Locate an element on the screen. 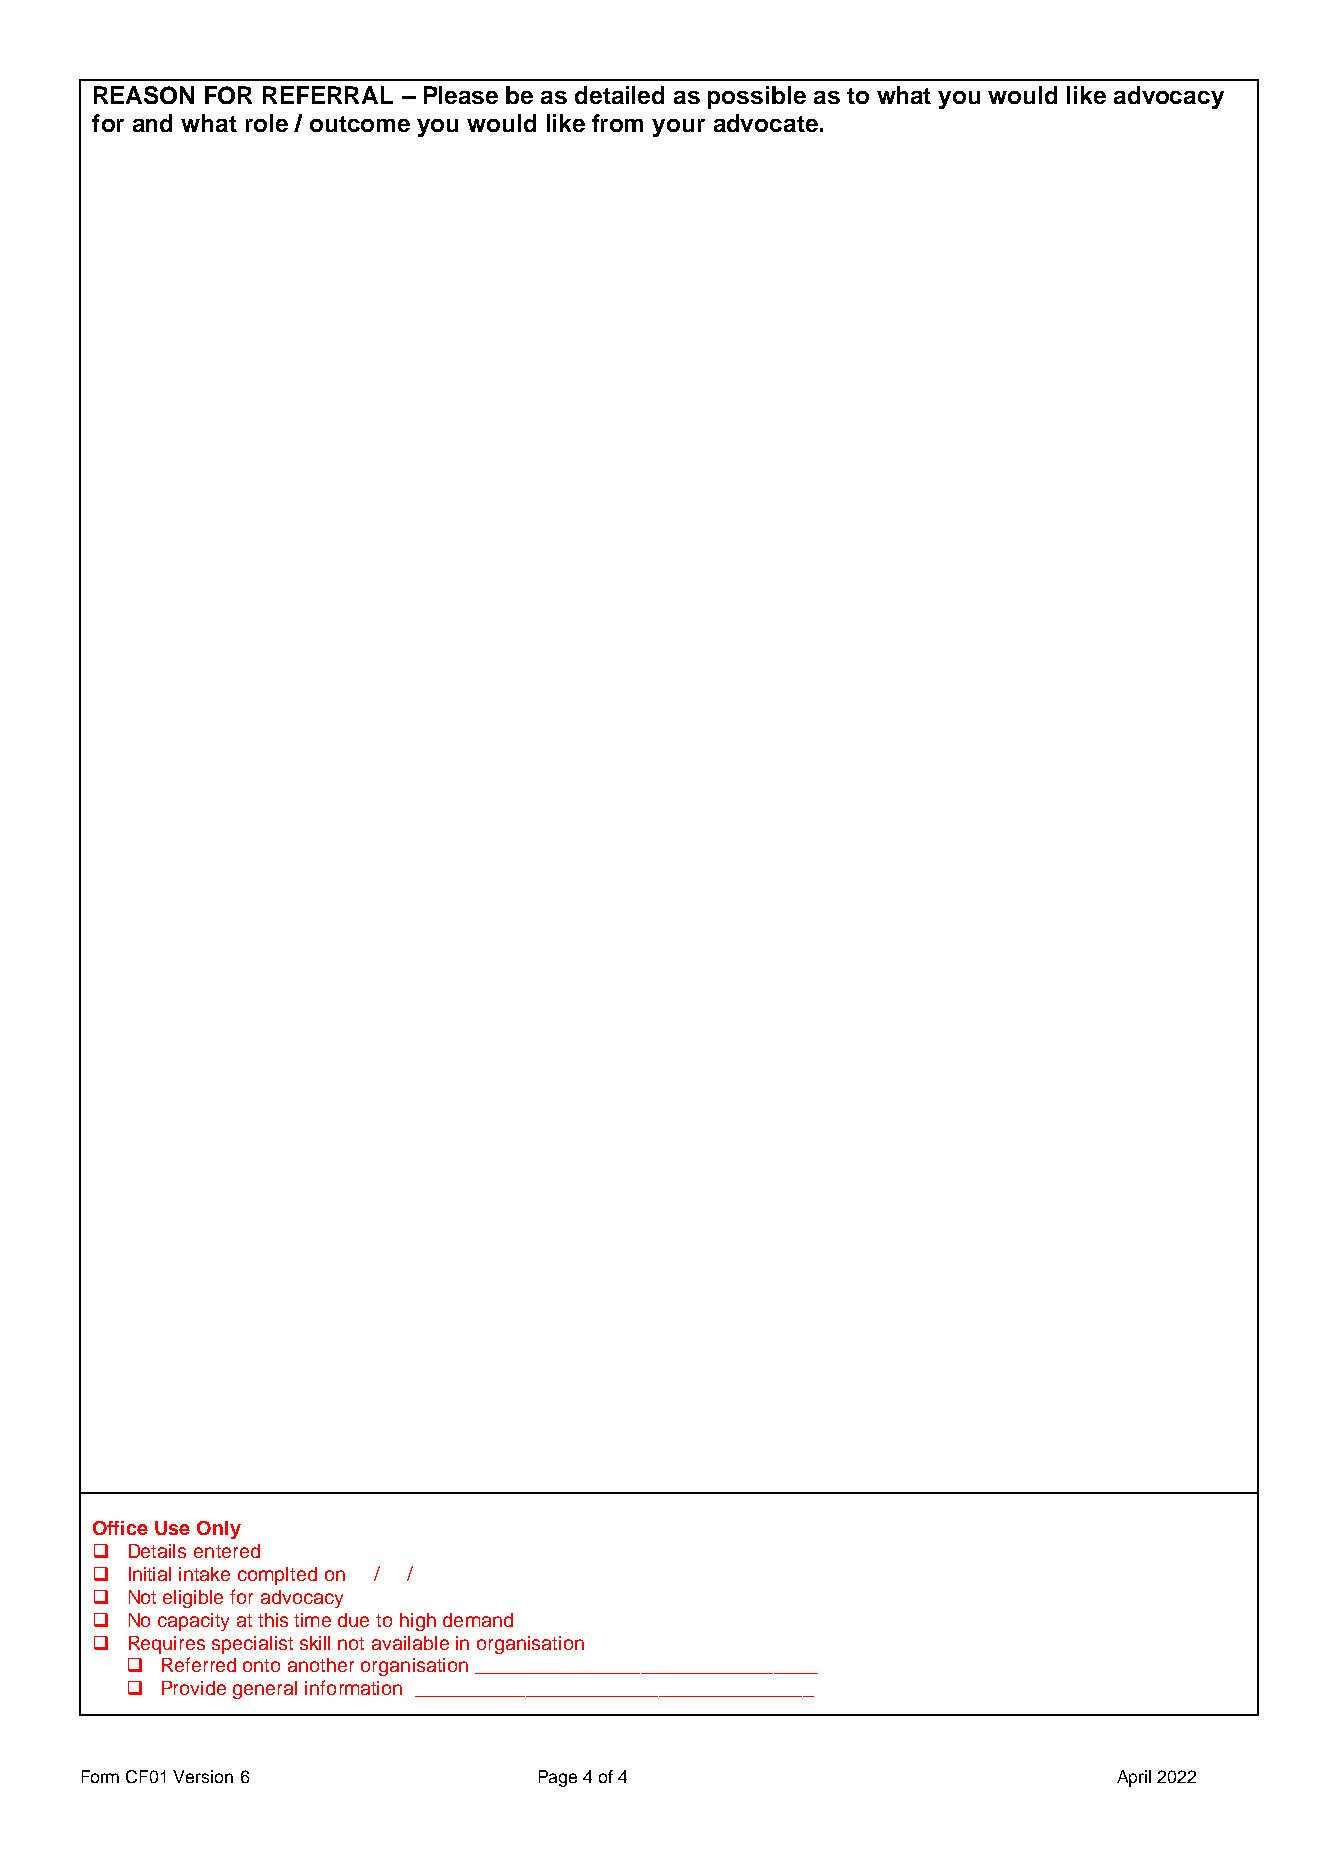  role is located at coordinates (267, 123).
